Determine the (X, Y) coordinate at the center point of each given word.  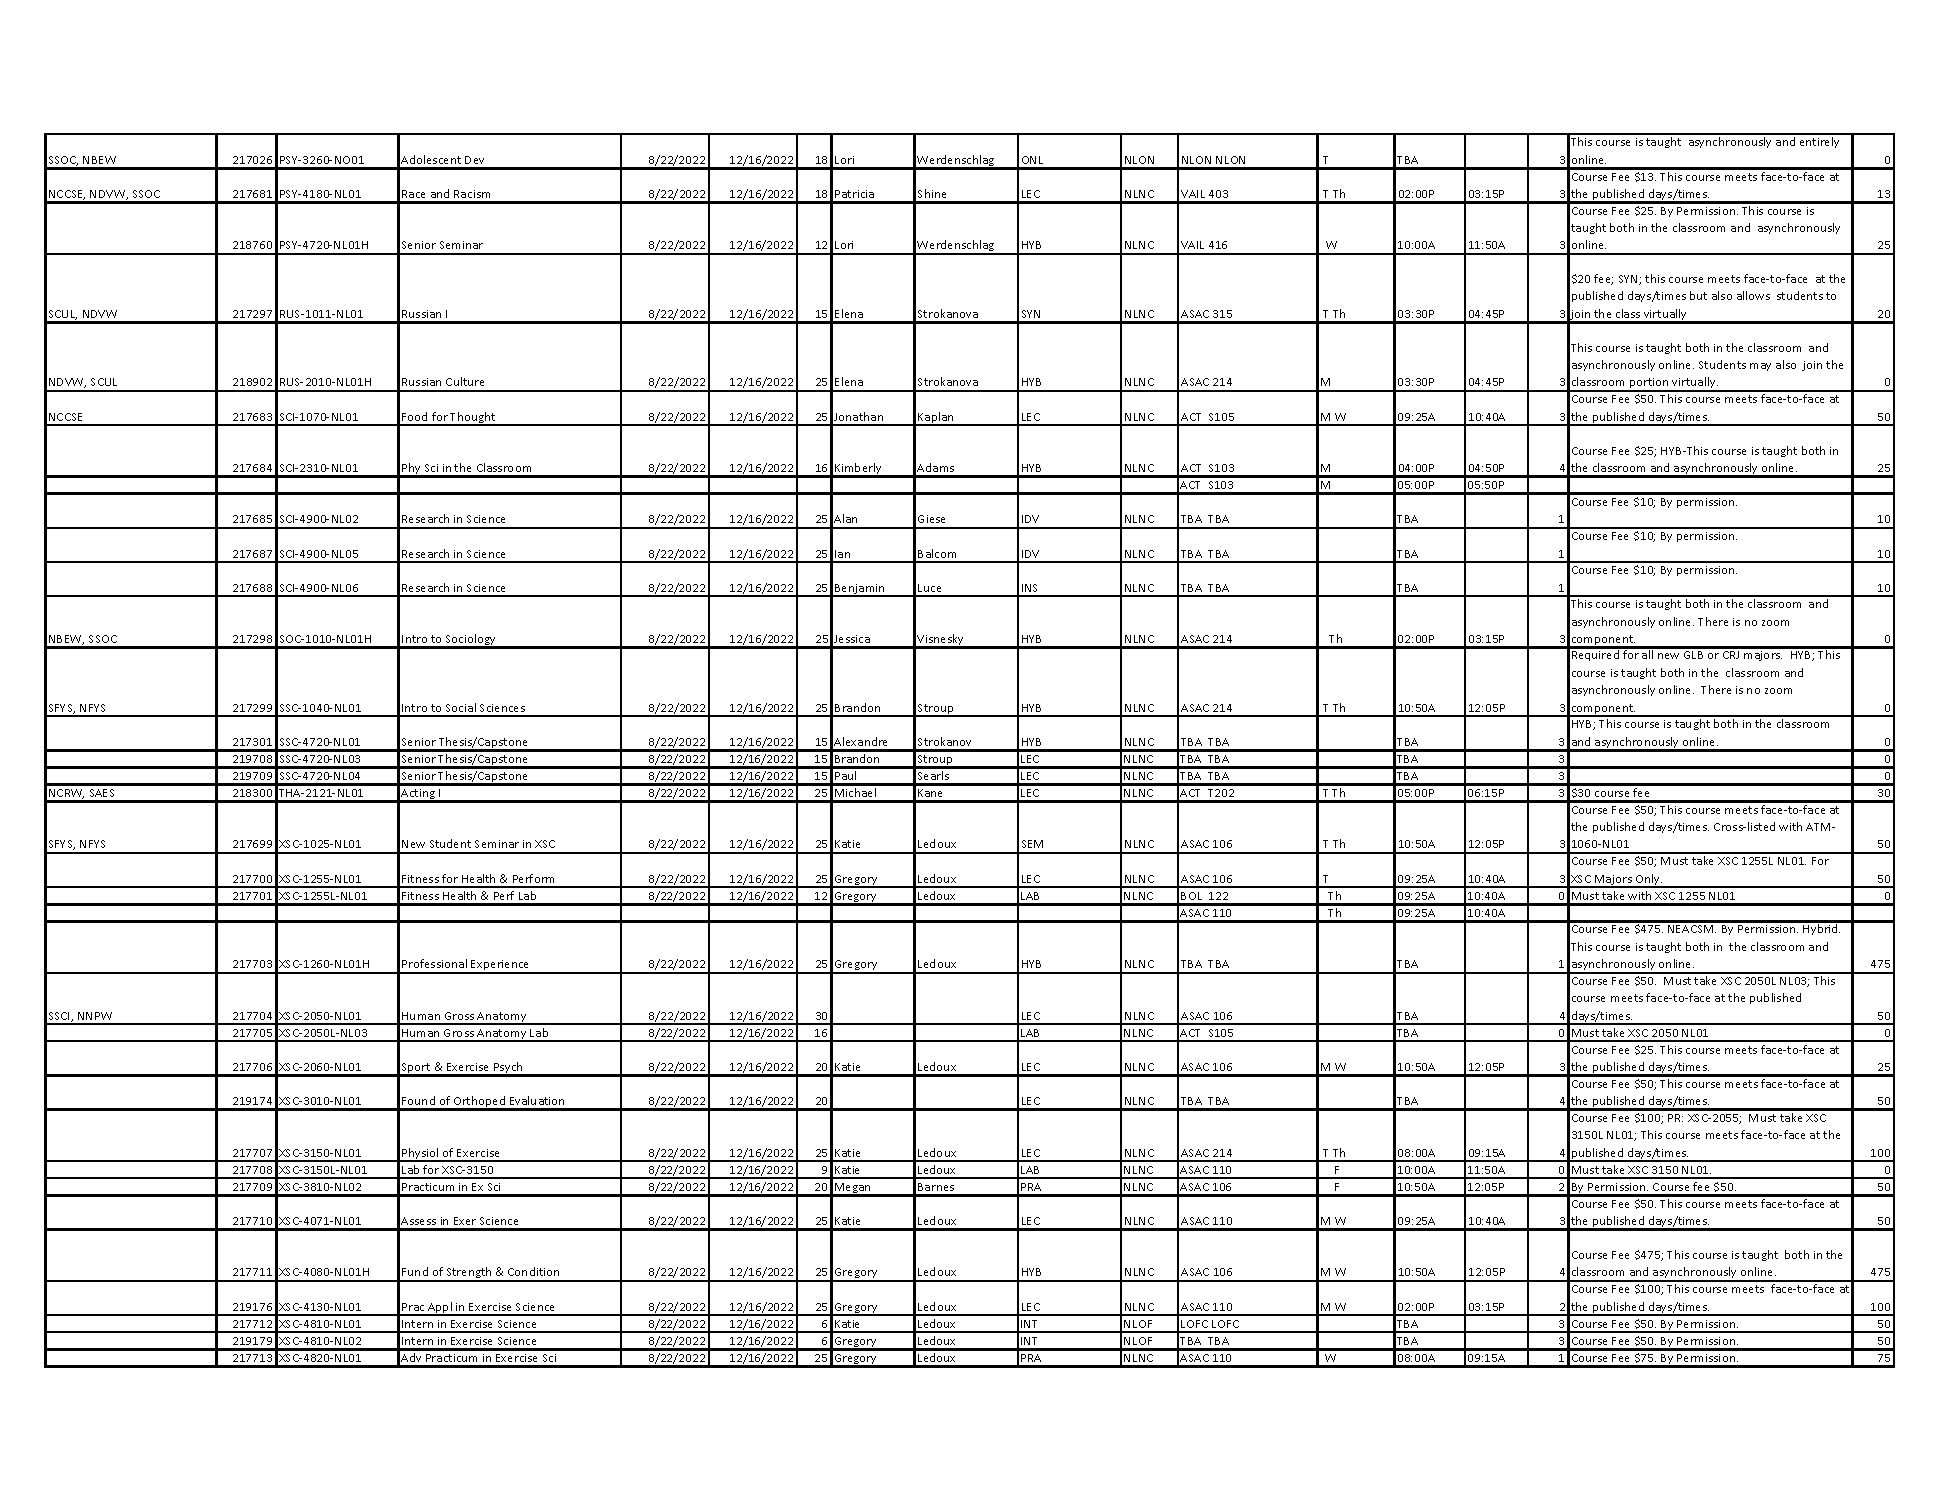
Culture (465, 381)
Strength (469, 1274)
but (1698, 295)
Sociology (471, 641)
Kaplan (936, 419)
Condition (533, 1271)
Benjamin (860, 590)
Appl (440, 1309)
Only (1648, 881)
